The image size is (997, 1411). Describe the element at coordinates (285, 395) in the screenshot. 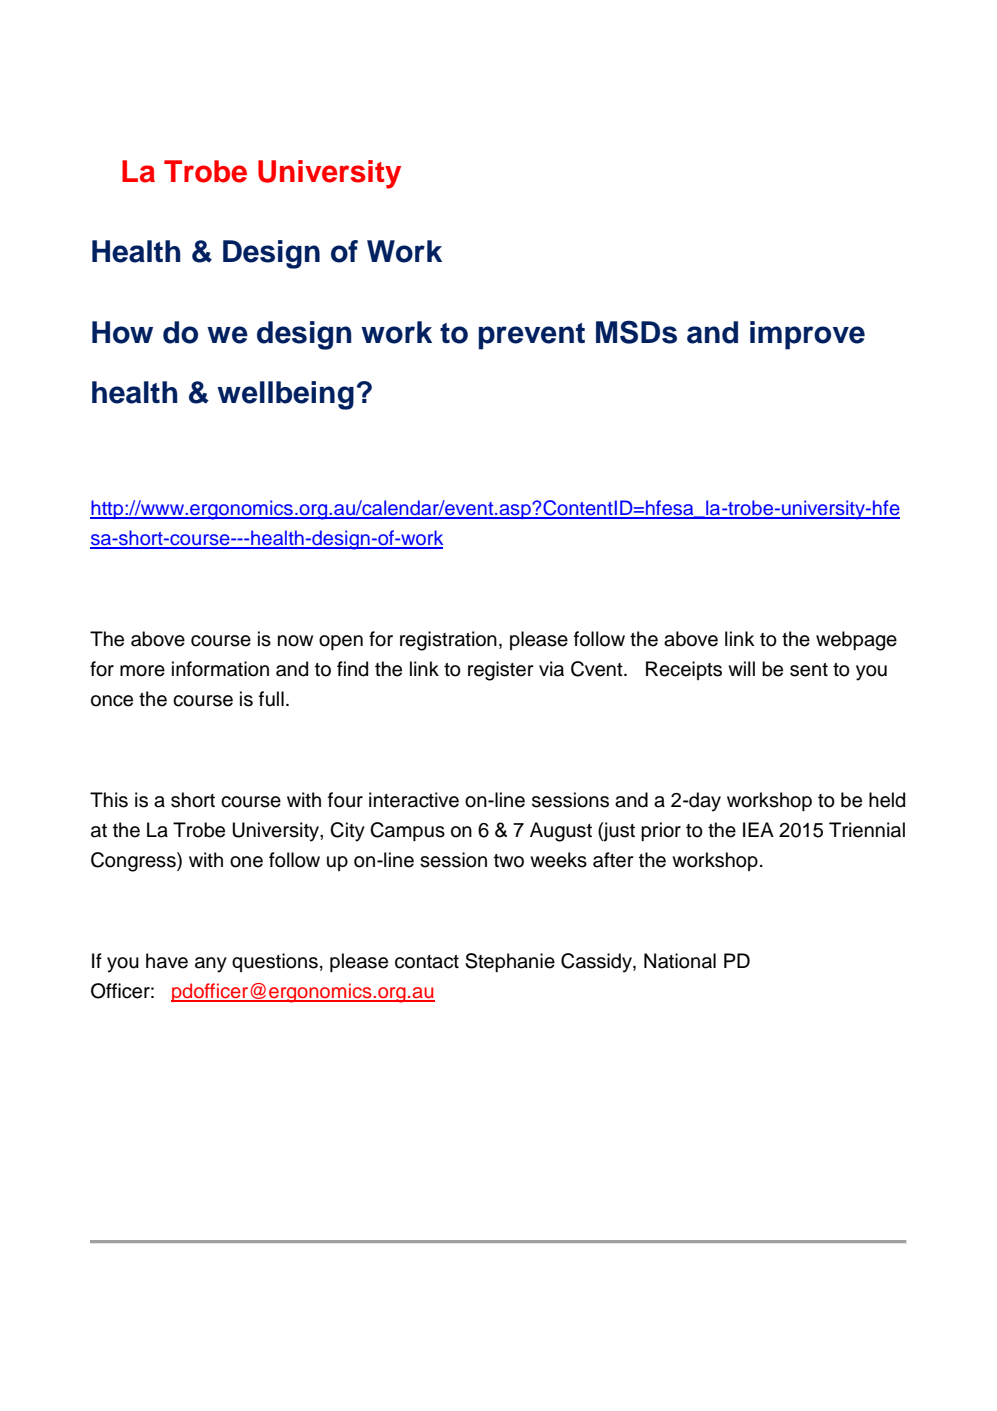

I see `wellbeing` at that location.
